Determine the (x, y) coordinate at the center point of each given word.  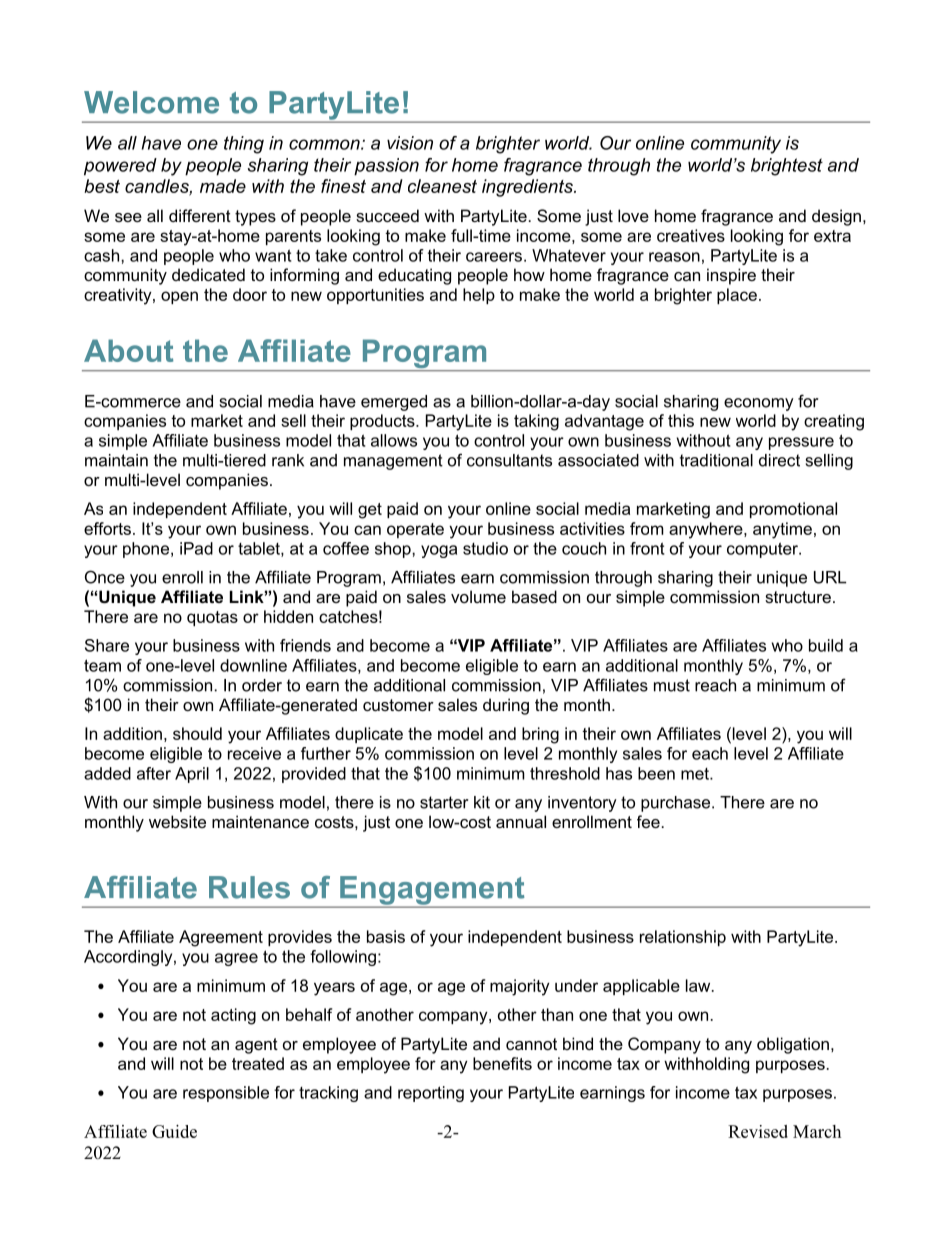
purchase (677, 804)
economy (759, 404)
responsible (226, 1094)
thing (244, 145)
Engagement (432, 891)
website (177, 821)
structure (798, 597)
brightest (787, 167)
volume (478, 596)
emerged (394, 403)
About (128, 350)
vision (410, 143)
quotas (212, 618)
